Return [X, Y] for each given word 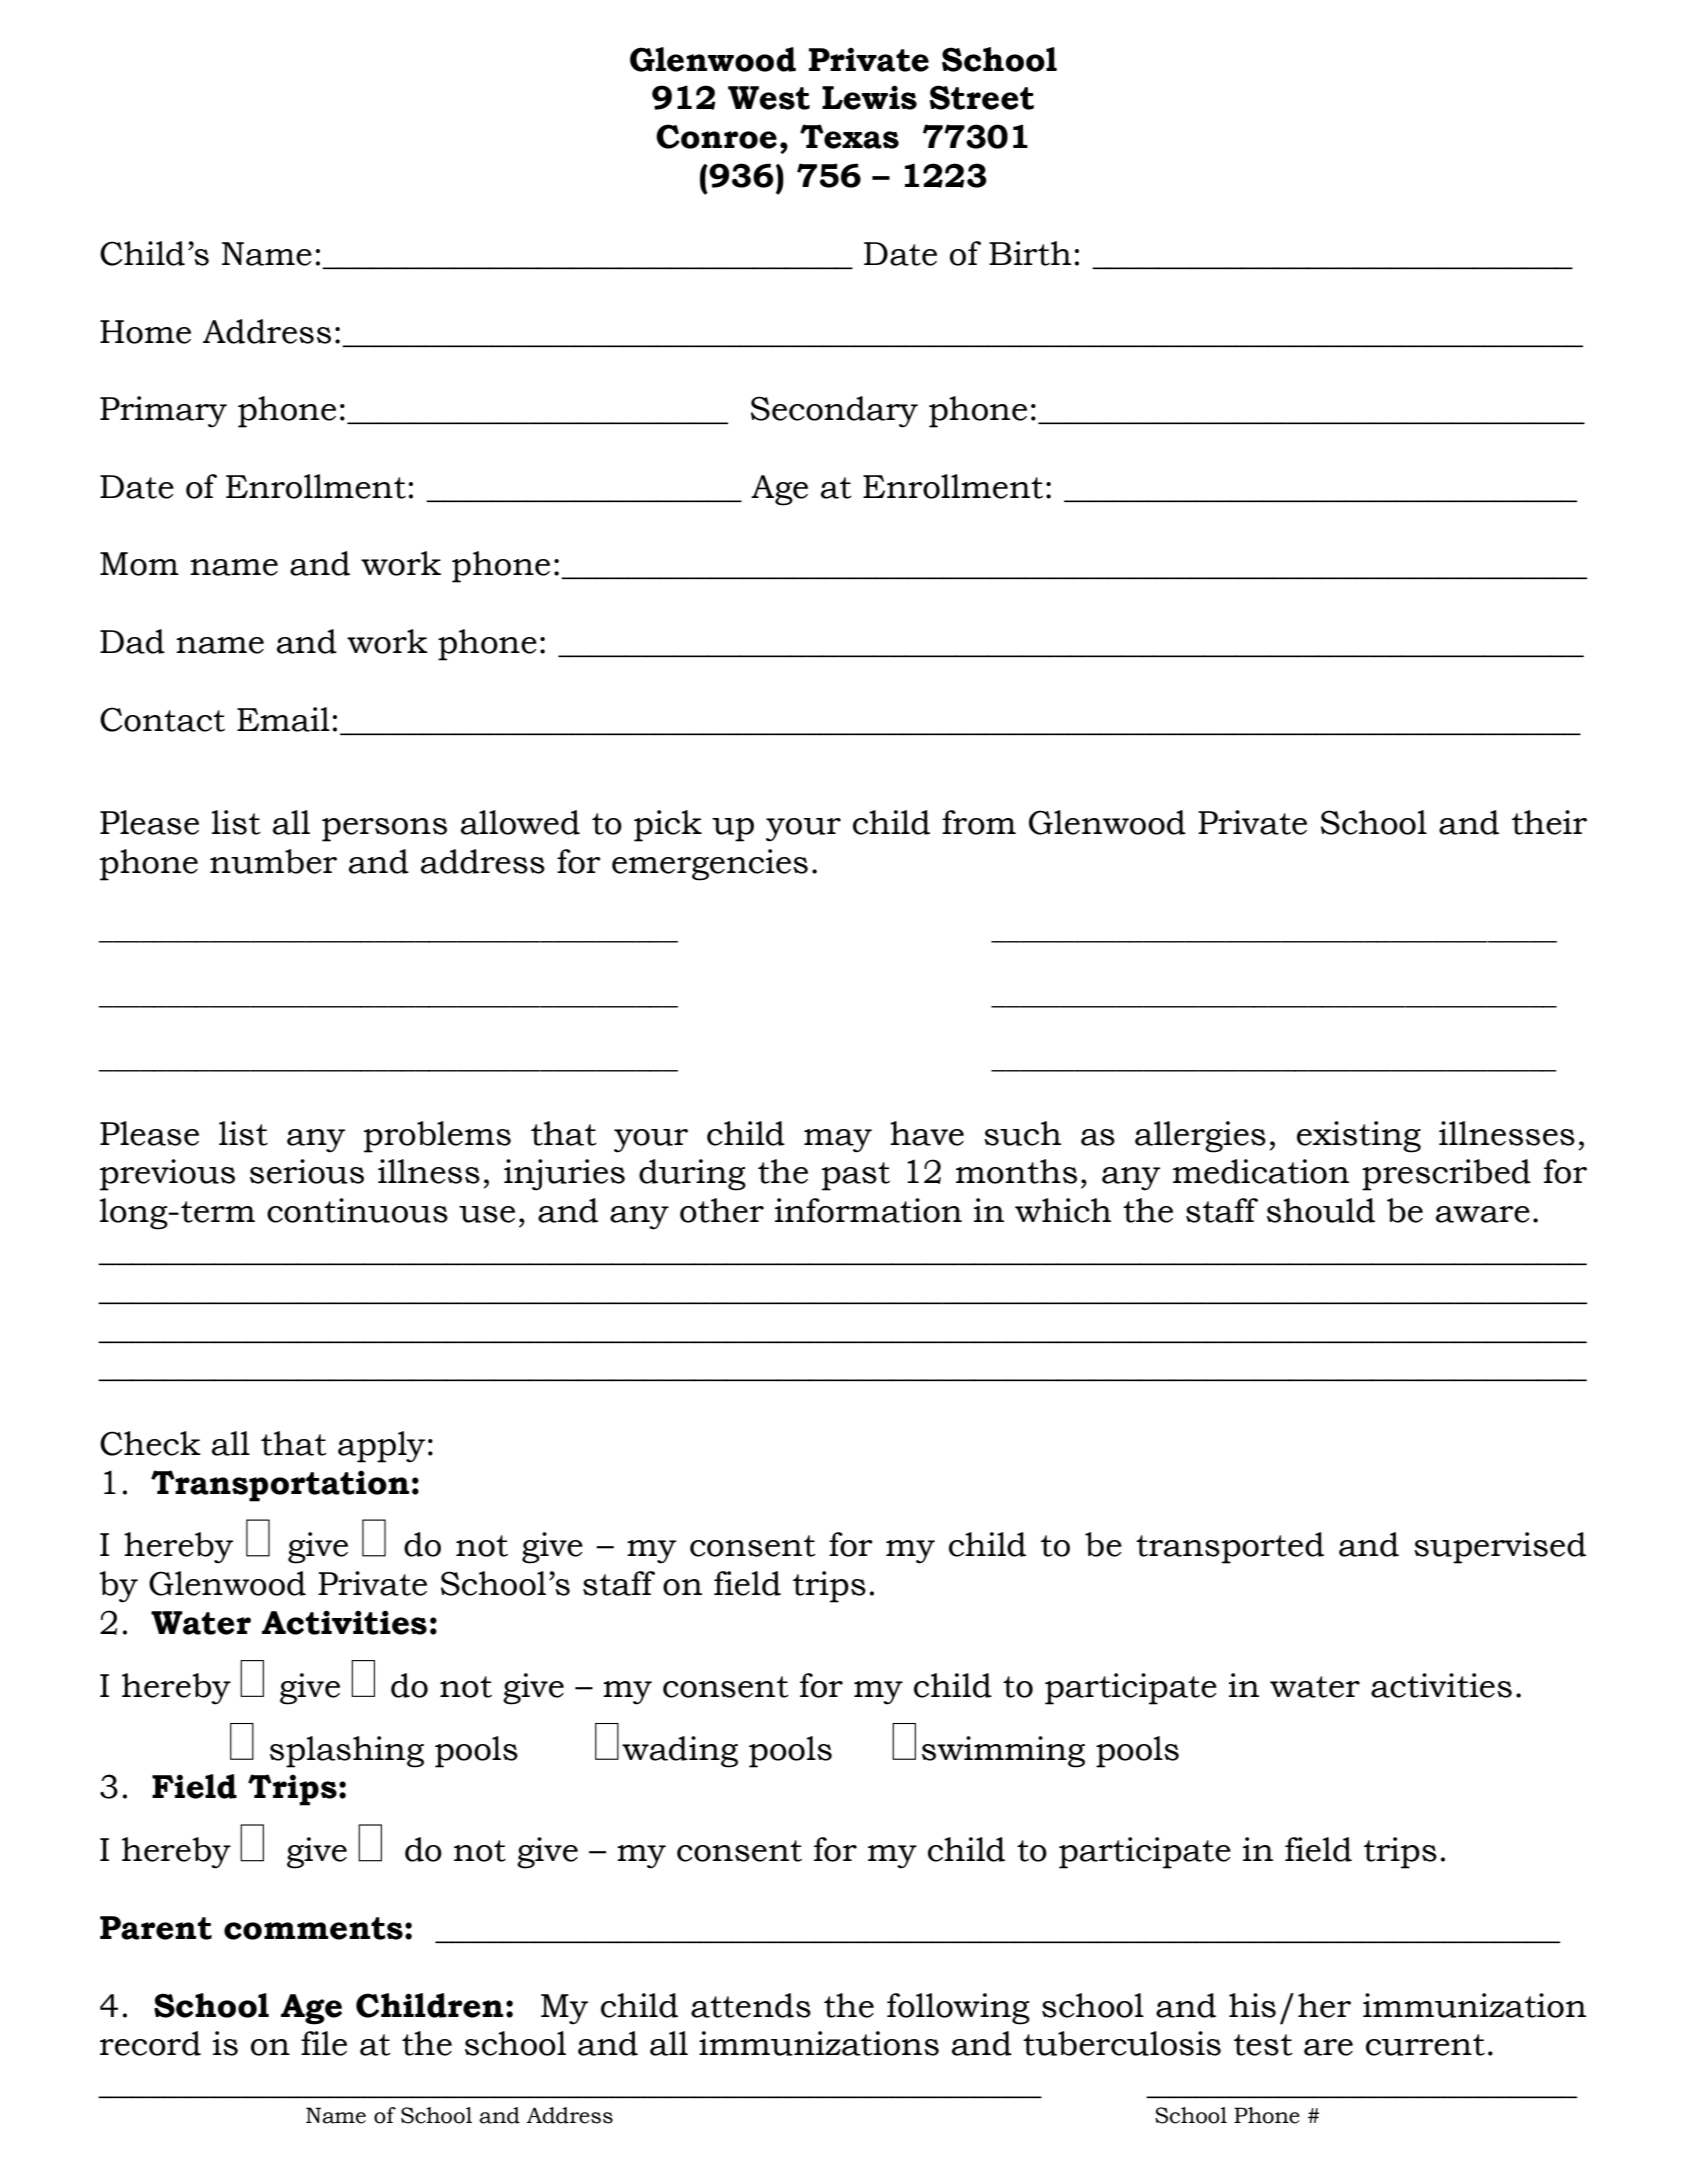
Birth [1030, 253]
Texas [849, 136]
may [838, 1141]
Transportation [280, 1486]
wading [680, 1752]
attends [751, 2005]
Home [145, 332]
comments [313, 1928]
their [1549, 822]
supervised [1500, 1548]
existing [1359, 1137]
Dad [132, 641]
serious [307, 1171]
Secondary [834, 412]
